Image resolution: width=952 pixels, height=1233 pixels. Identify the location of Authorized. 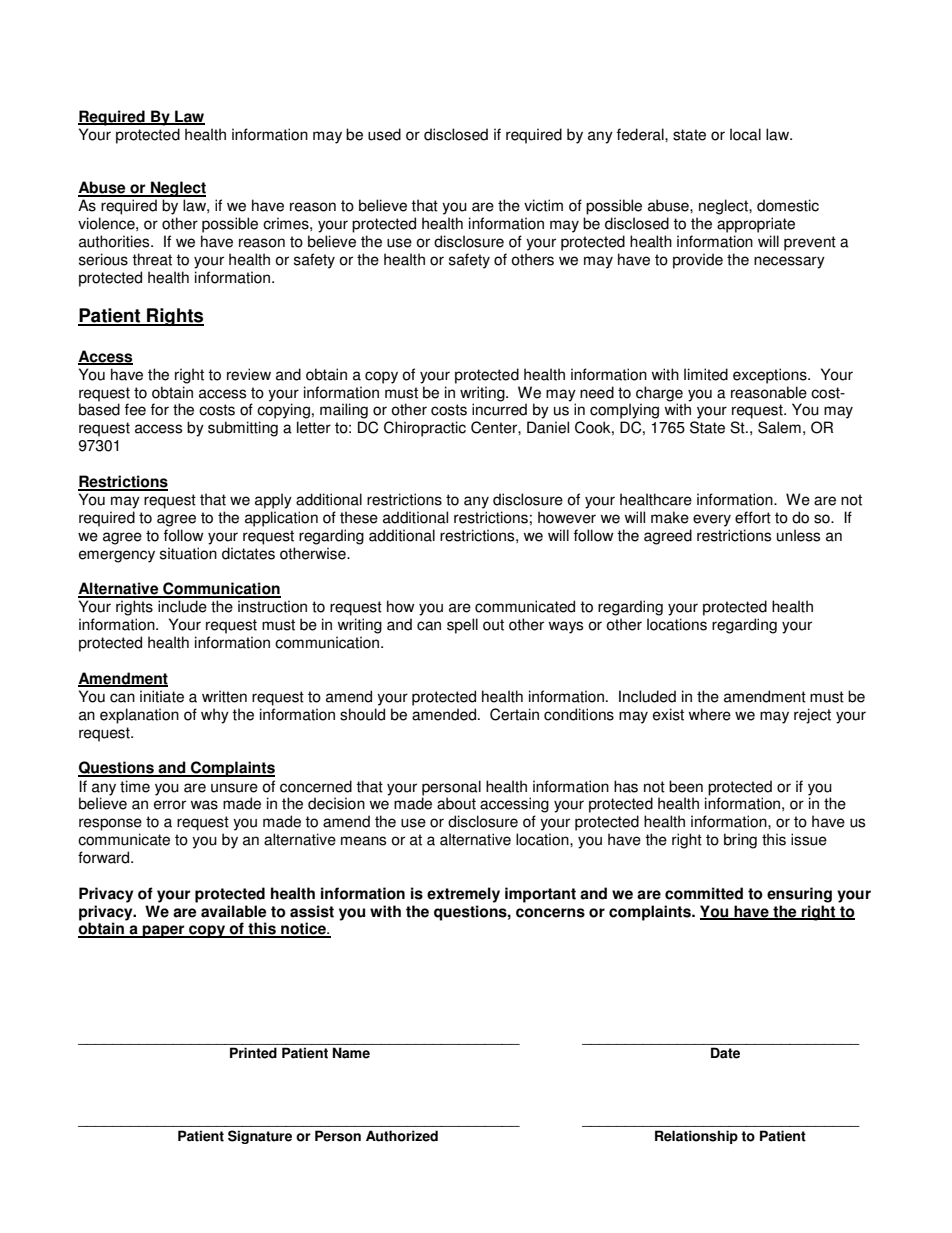
(402, 1136).
